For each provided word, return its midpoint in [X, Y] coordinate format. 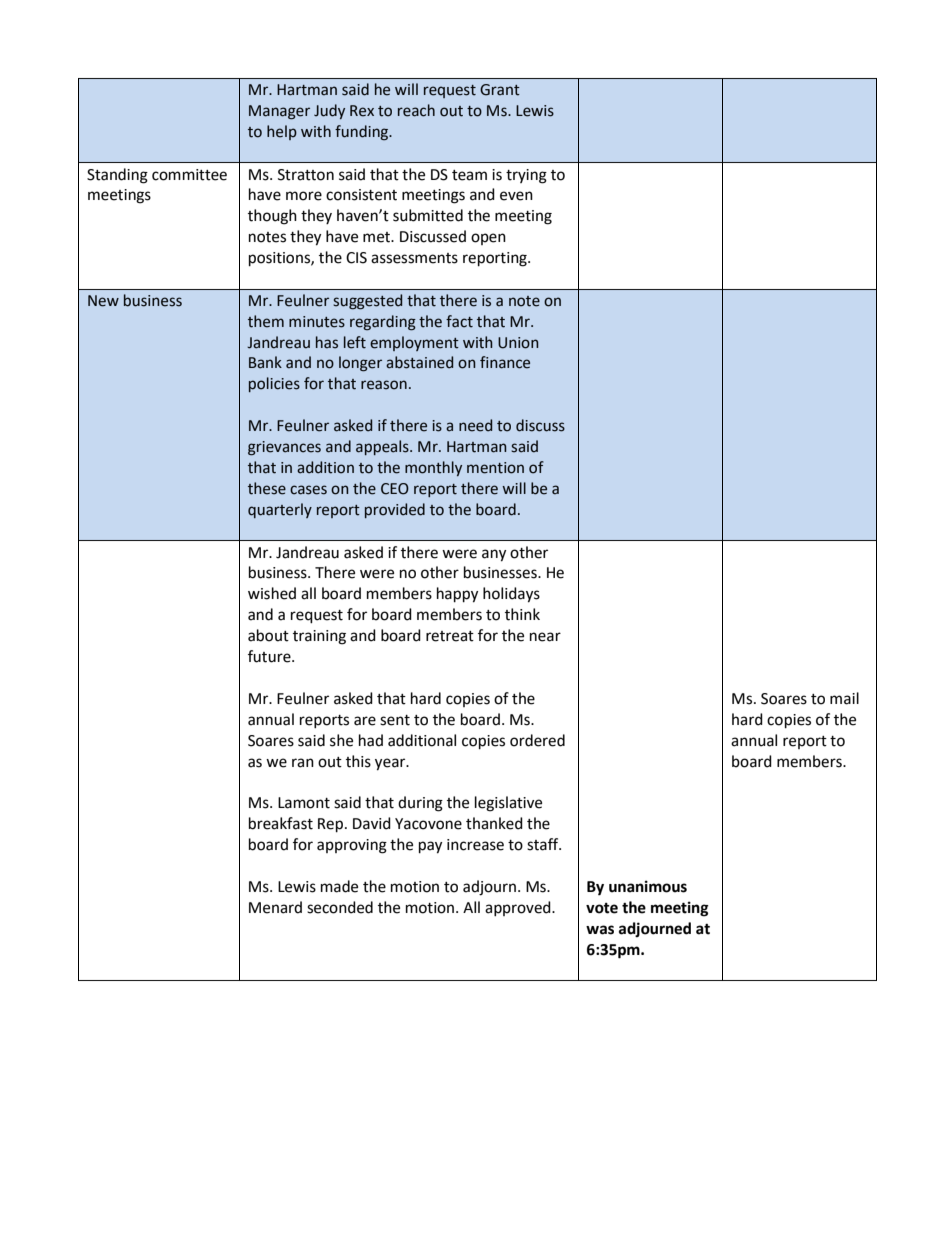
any [494, 555]
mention [495, 468]
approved [519, 908]
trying [526, 176]
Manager [279, 112]
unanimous [648, 886]
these [267, 488]
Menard [275, 907]
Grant [500, 90]
